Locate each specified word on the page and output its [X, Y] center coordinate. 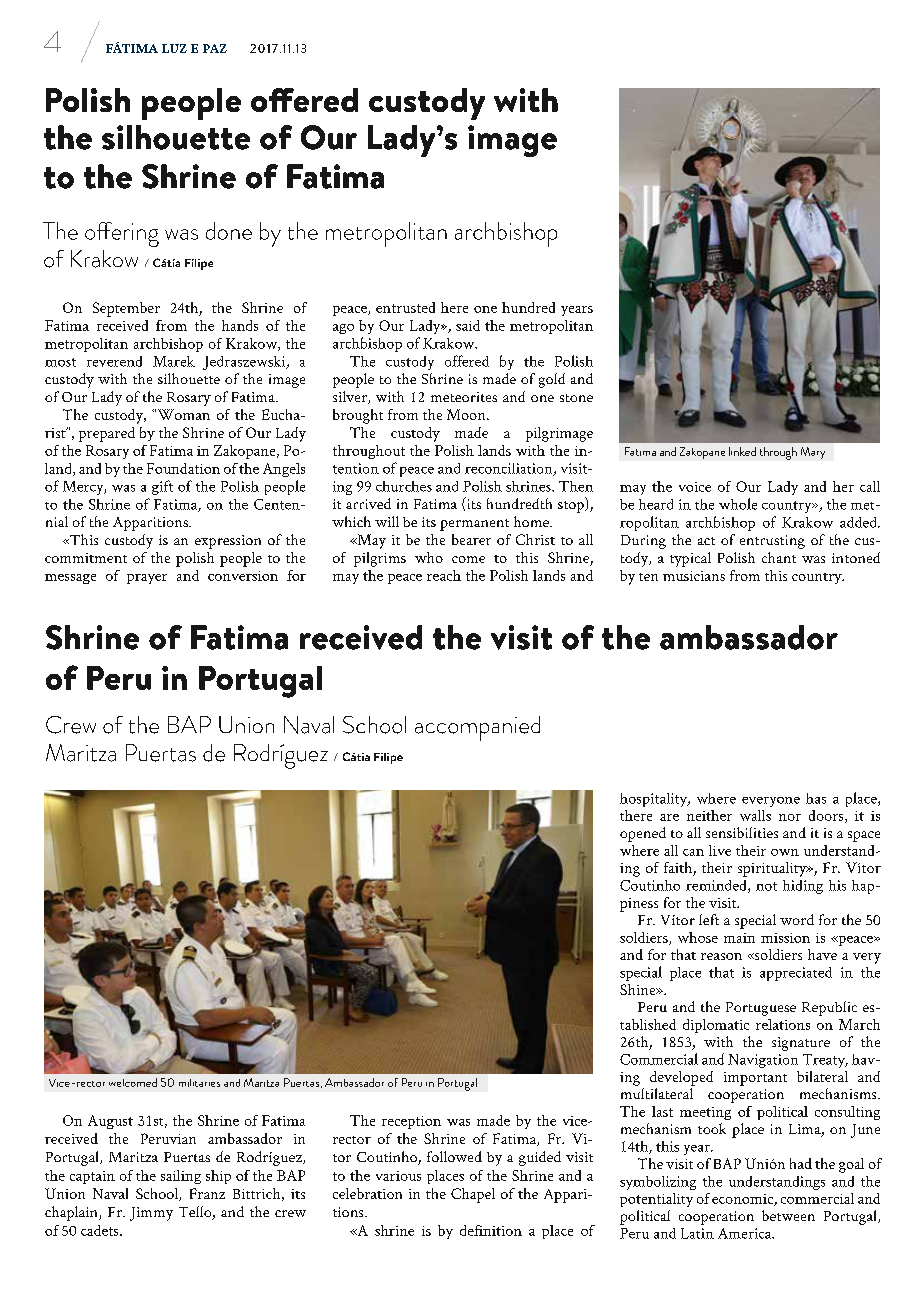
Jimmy [151, 1214]
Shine [639, 989]
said [468, 325]
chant [779, 557]
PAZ [215, 48]
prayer [147, 579]
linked [742, 451]
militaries [199, 1083]
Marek [174, 361]
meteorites [464, 397]
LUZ [174, 48]
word [797, 919]
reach [444, 575]
